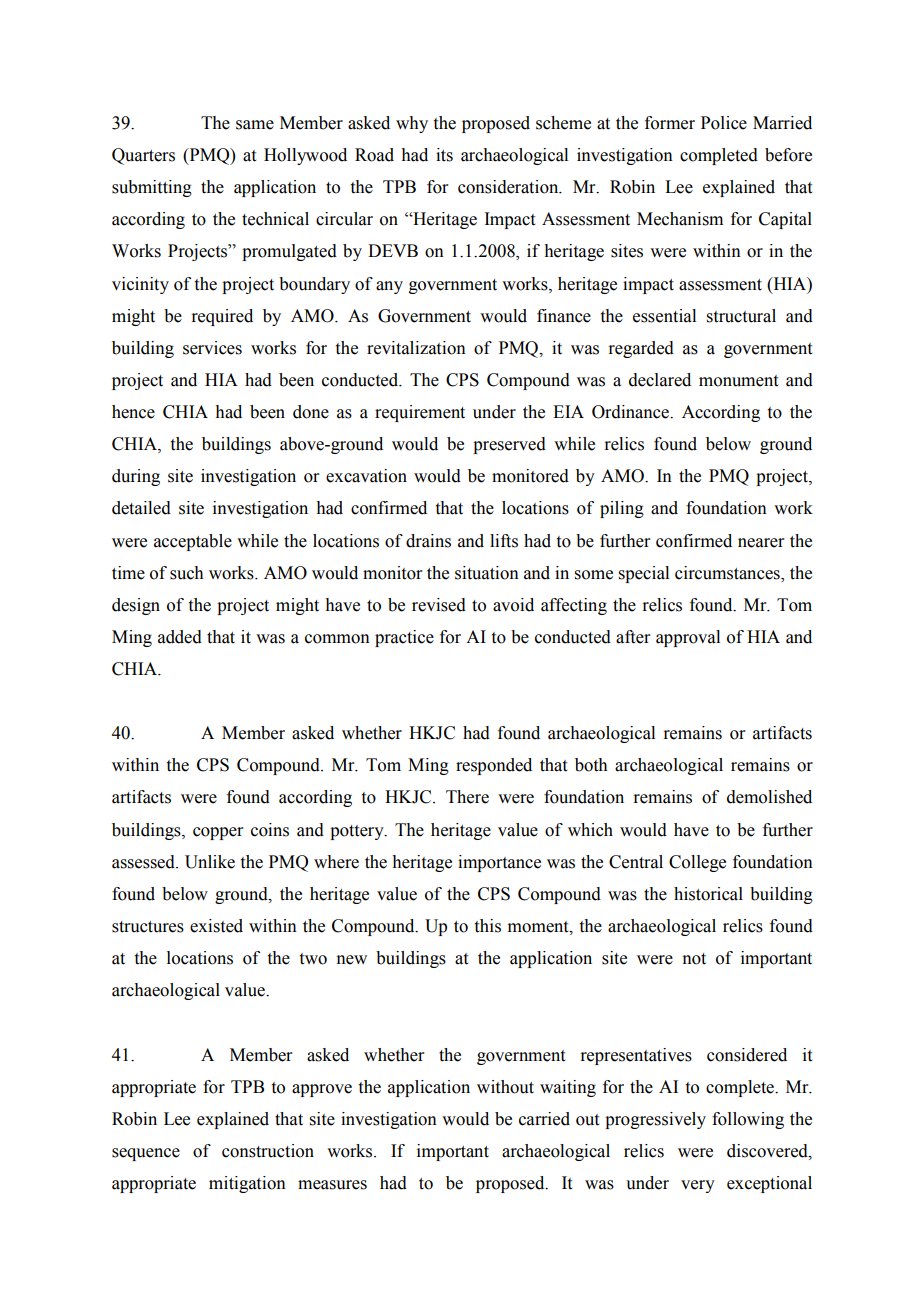 This image has width=924, height=1308. What do you see at coordinates (505, 1087) in the image?
I see `without` at bounding box center [505, 1087].
